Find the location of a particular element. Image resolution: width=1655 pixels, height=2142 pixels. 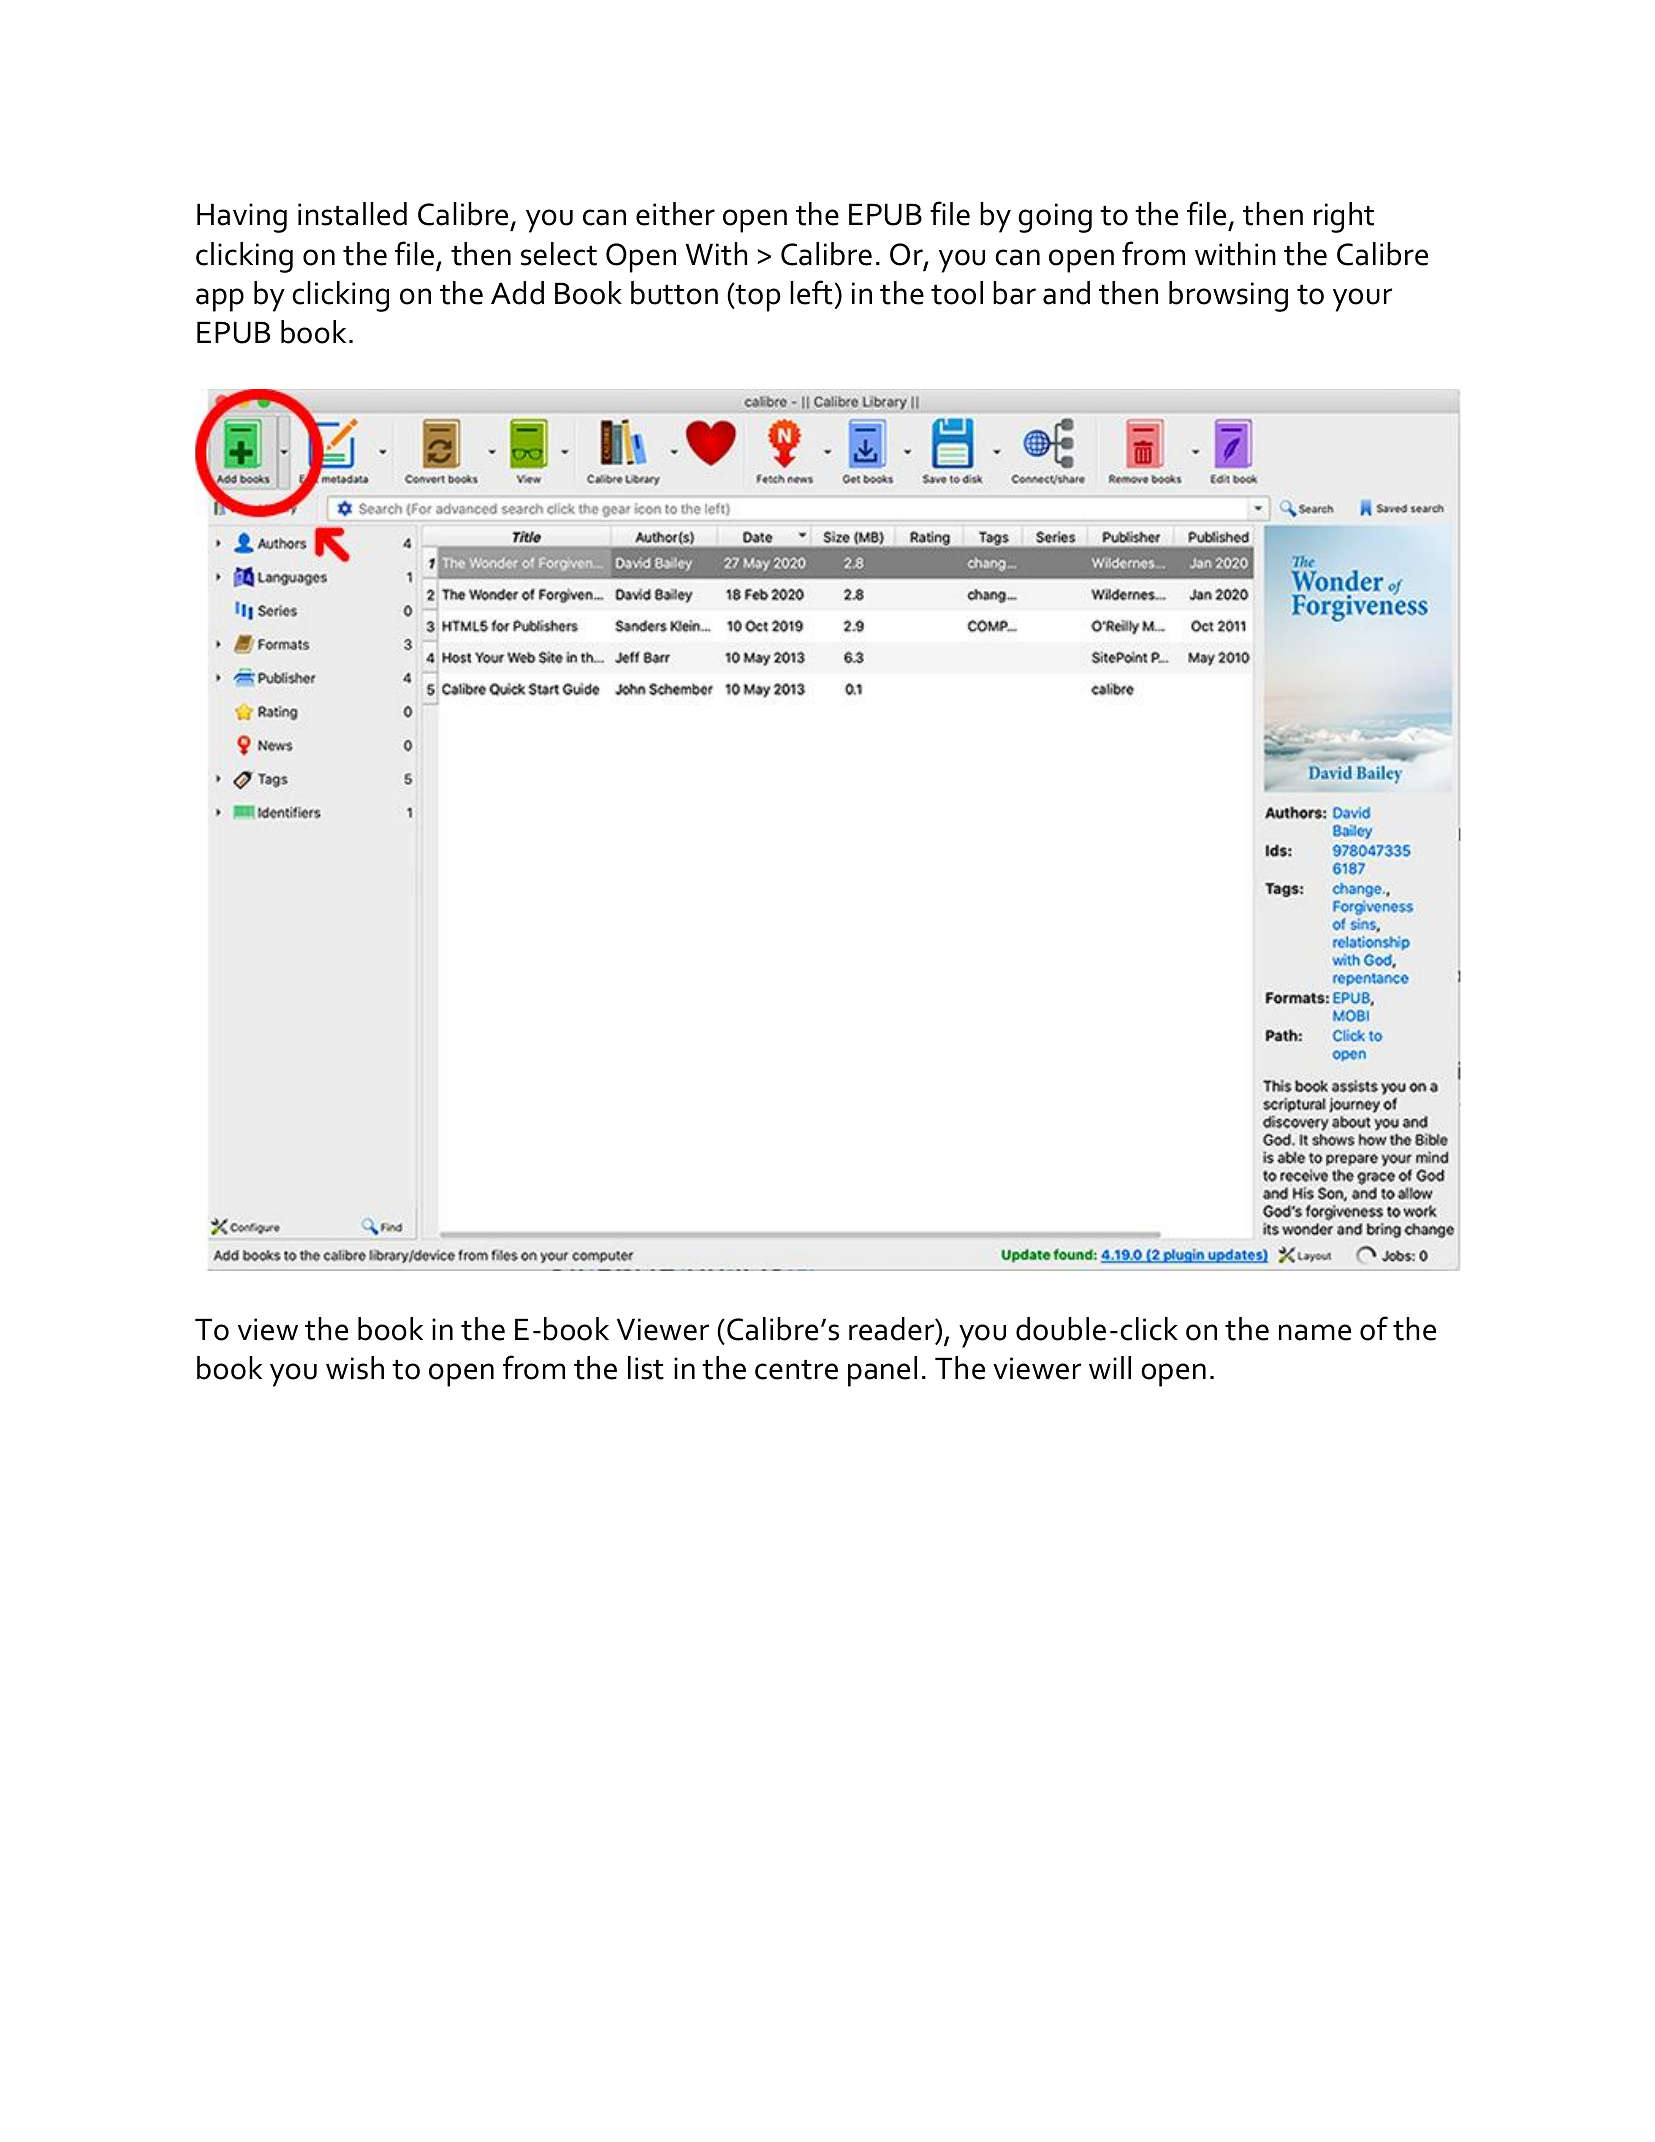

app is located at coordinates (220, 300).
